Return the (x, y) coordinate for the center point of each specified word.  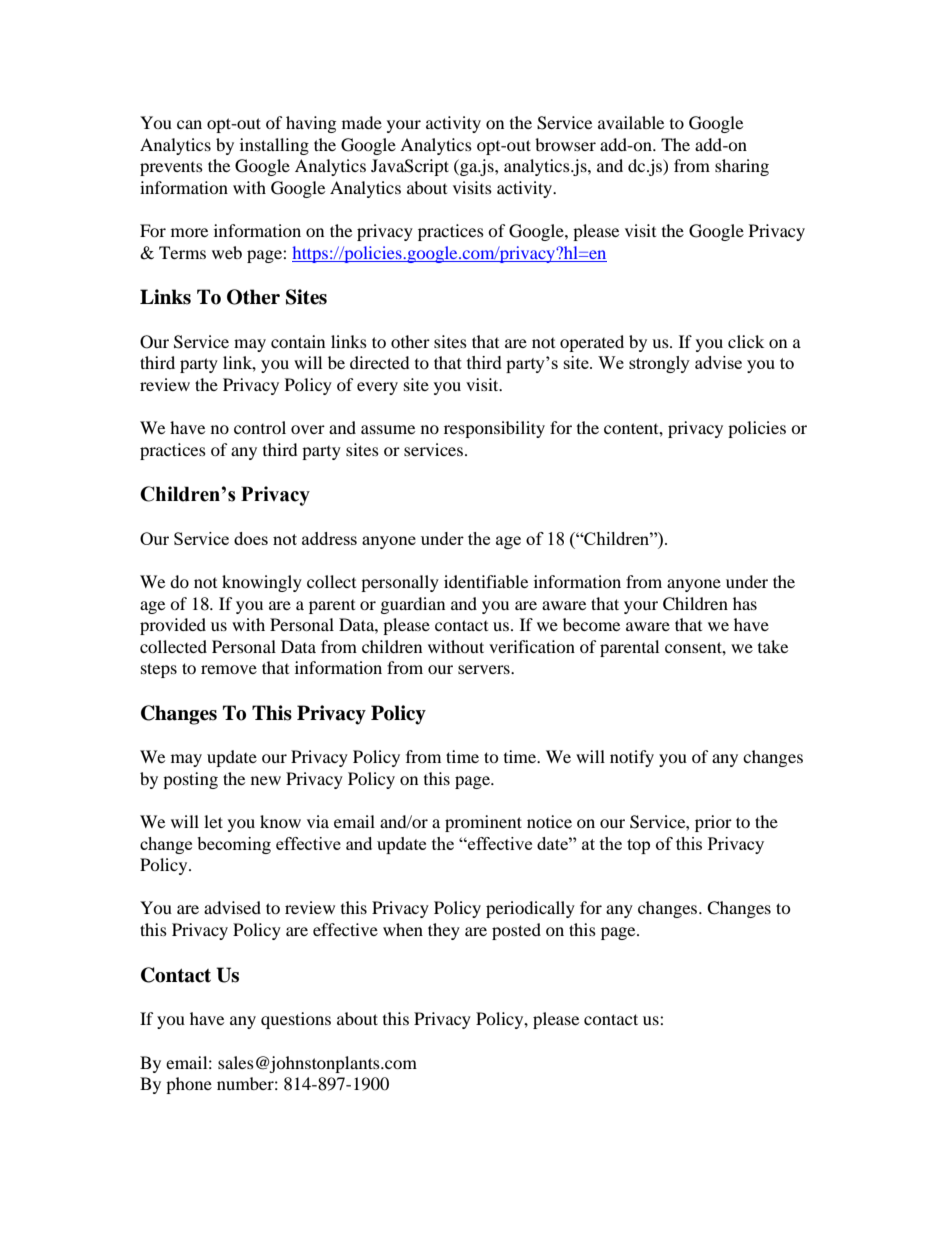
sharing (742, 167)
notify (632, 758)
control (260, 427)
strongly (659, 364)
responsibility (494, 429)
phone (189, 1085)
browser (565, 144)
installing (274, 146)
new (266, 780)
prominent (483, 823)
